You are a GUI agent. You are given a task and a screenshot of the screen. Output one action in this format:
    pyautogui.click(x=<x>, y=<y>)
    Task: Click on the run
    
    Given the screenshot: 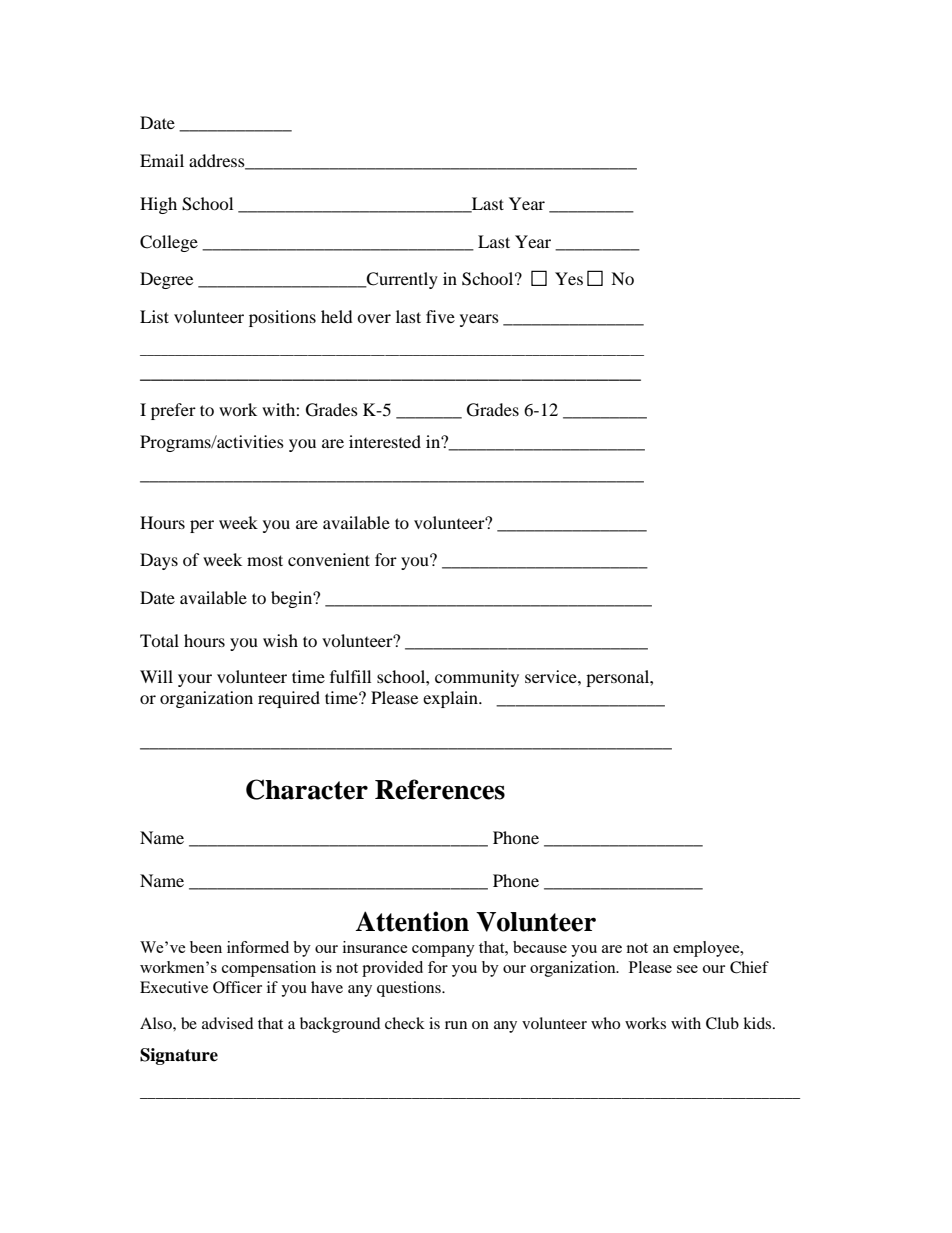 What is the action you would take?
    pyautogui.click(x=456, y=1025)
